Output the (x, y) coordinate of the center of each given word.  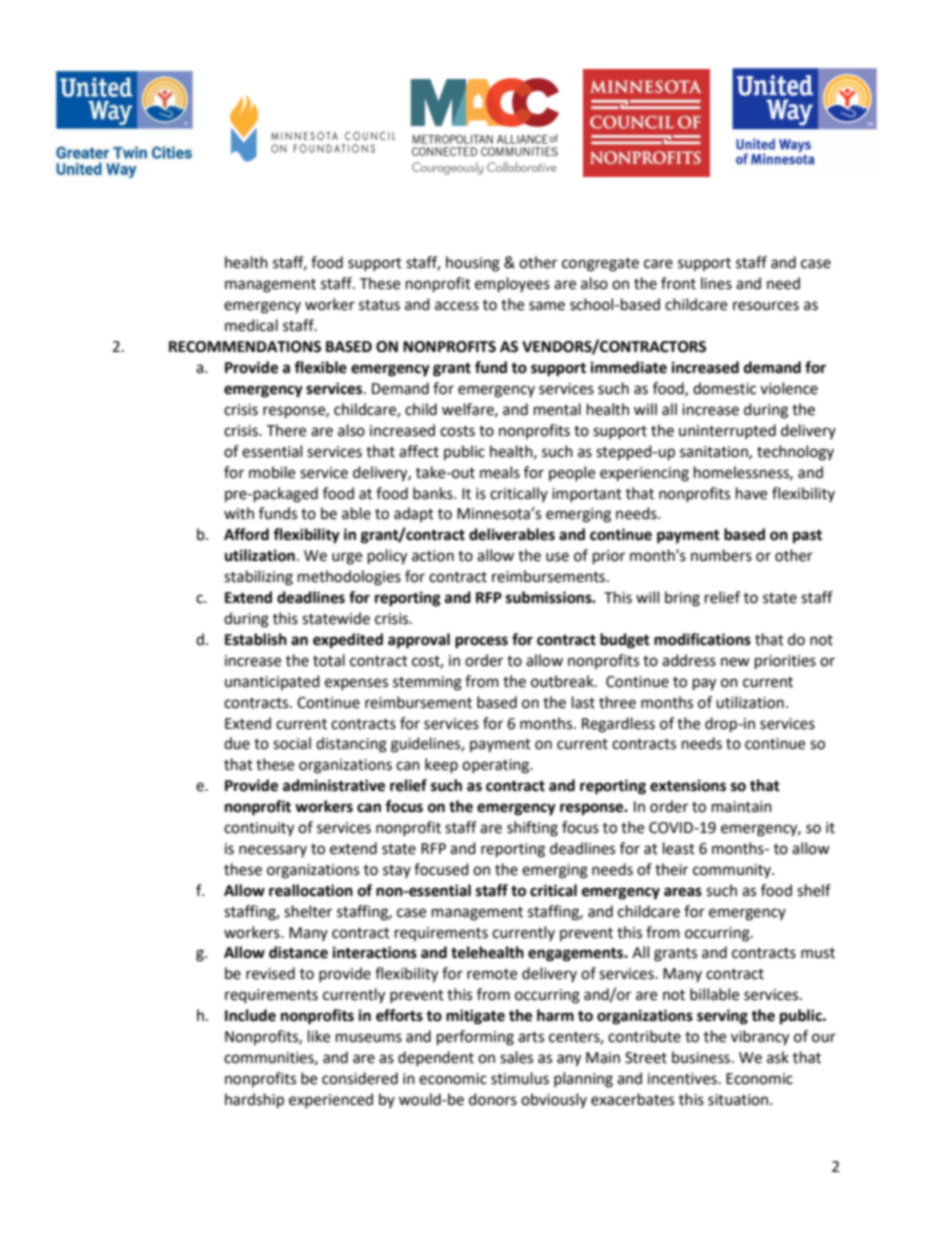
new (735, 662)
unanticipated (272, 682)
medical (251, 325)
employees (512, 285)
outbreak (563, 681)
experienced (331, 1100)
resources (766, 306)
